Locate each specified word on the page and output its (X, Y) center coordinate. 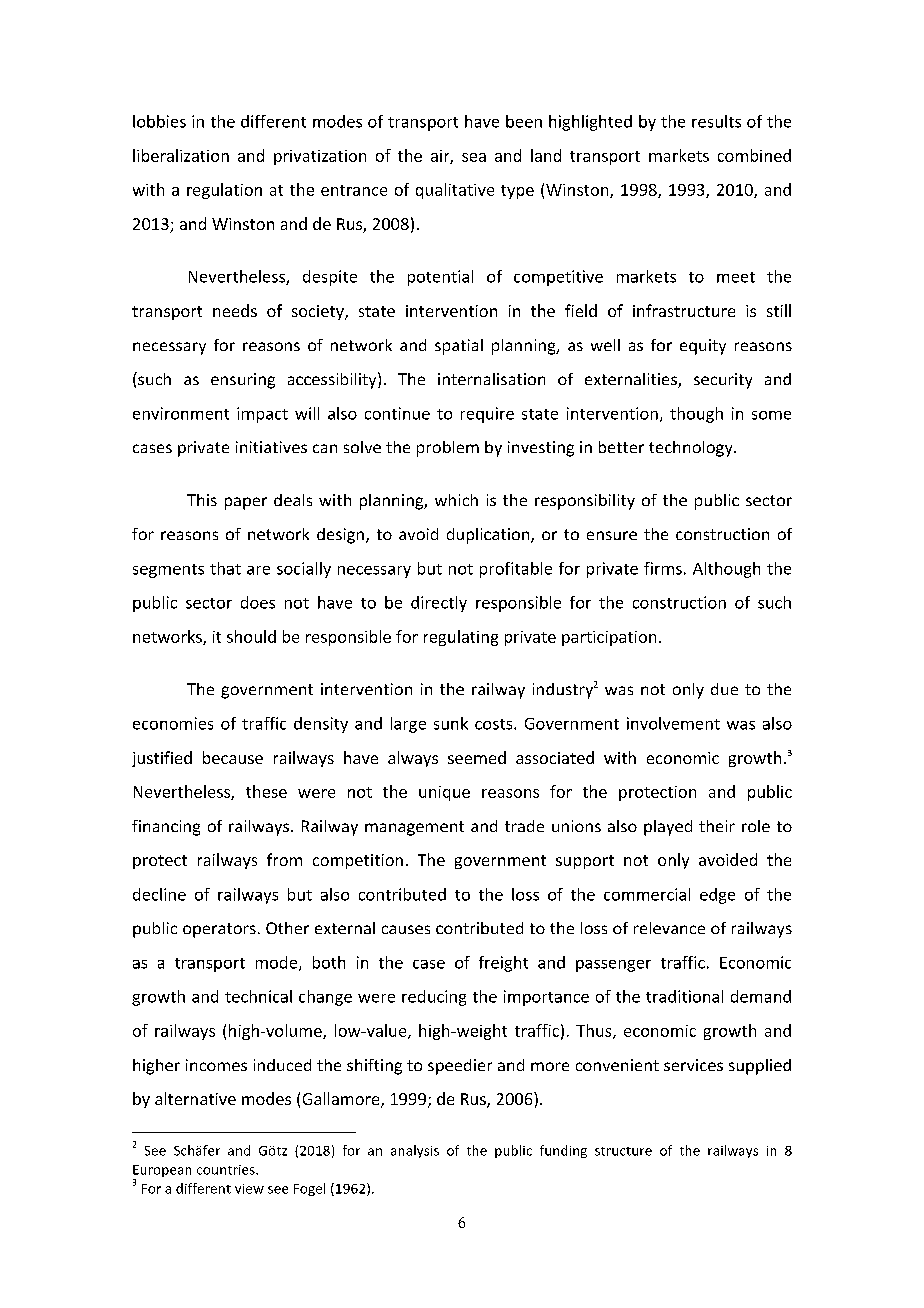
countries (227, 1170)
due (724, 689)
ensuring (243, 381)
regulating (461, 638)
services (693, 1065)
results (716, 121)
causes (406, 929)
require (487, 415)
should (251, 636)
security (723, 381)
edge (717, 896)
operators (219, 930)
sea (474, 157)
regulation (224, 191)
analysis (415, 1151)
